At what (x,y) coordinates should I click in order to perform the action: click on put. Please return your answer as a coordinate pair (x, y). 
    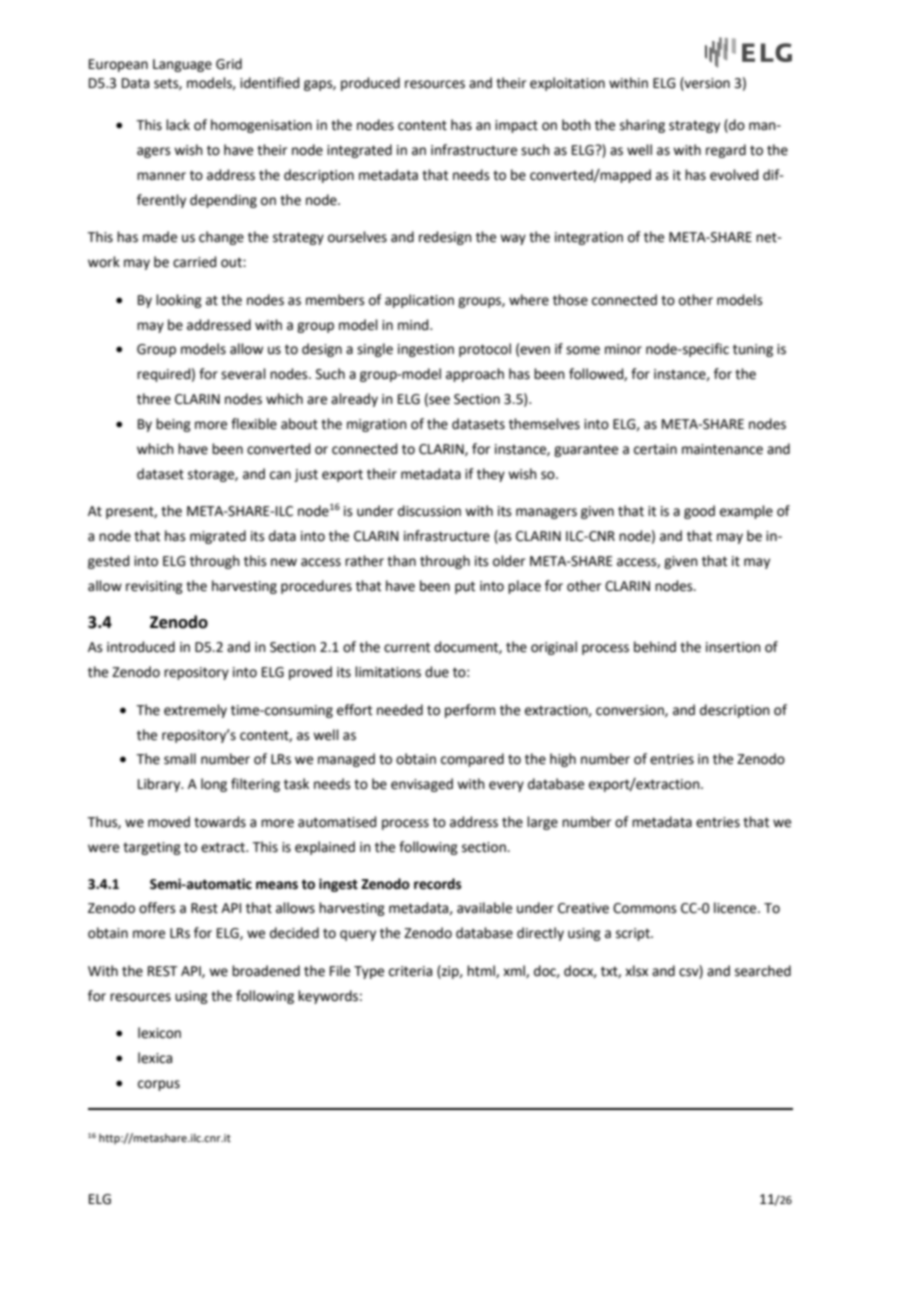
    Looking at the image, I should click on (465, 587).
